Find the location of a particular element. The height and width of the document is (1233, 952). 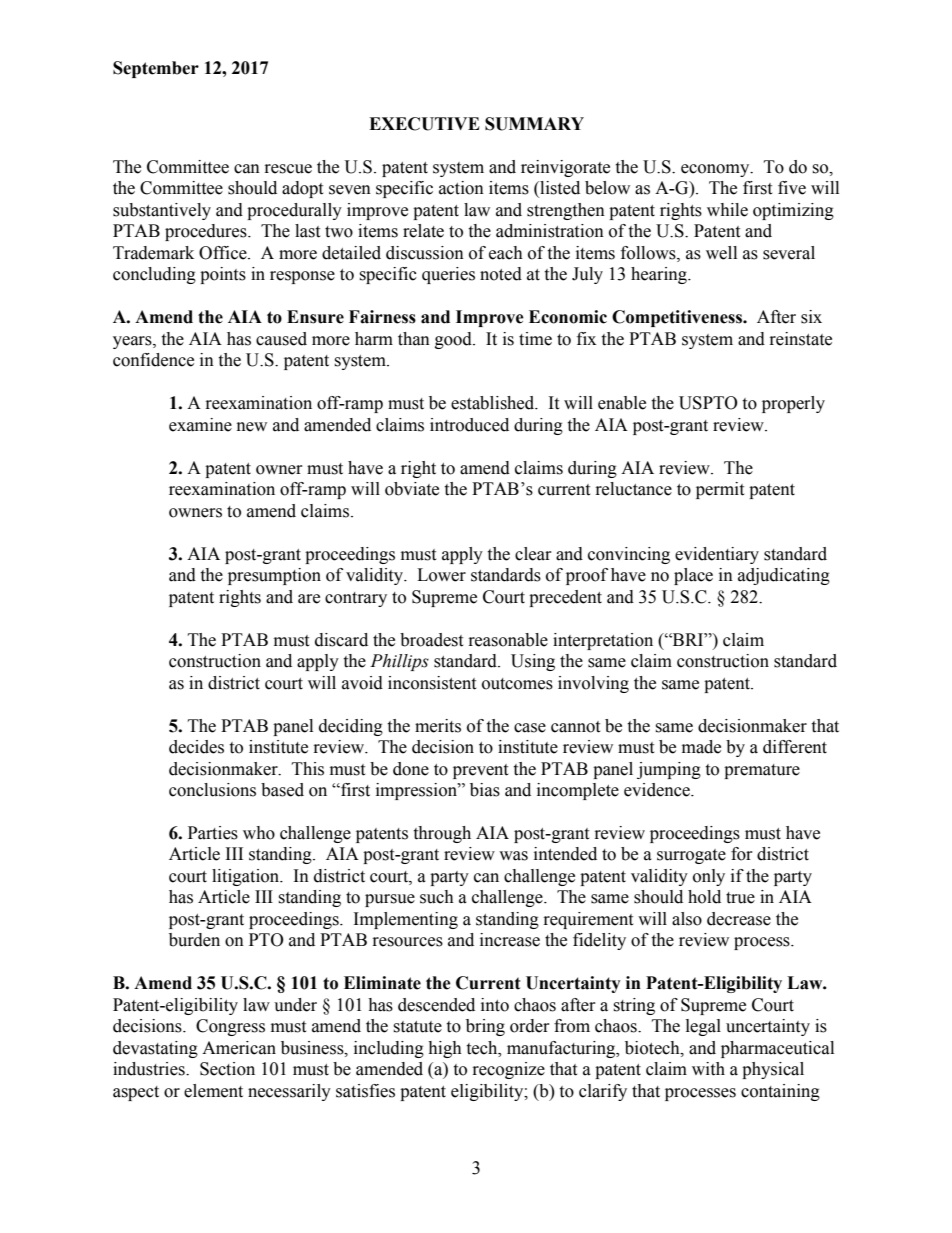

Section is located at coordinates (227, 1069).
